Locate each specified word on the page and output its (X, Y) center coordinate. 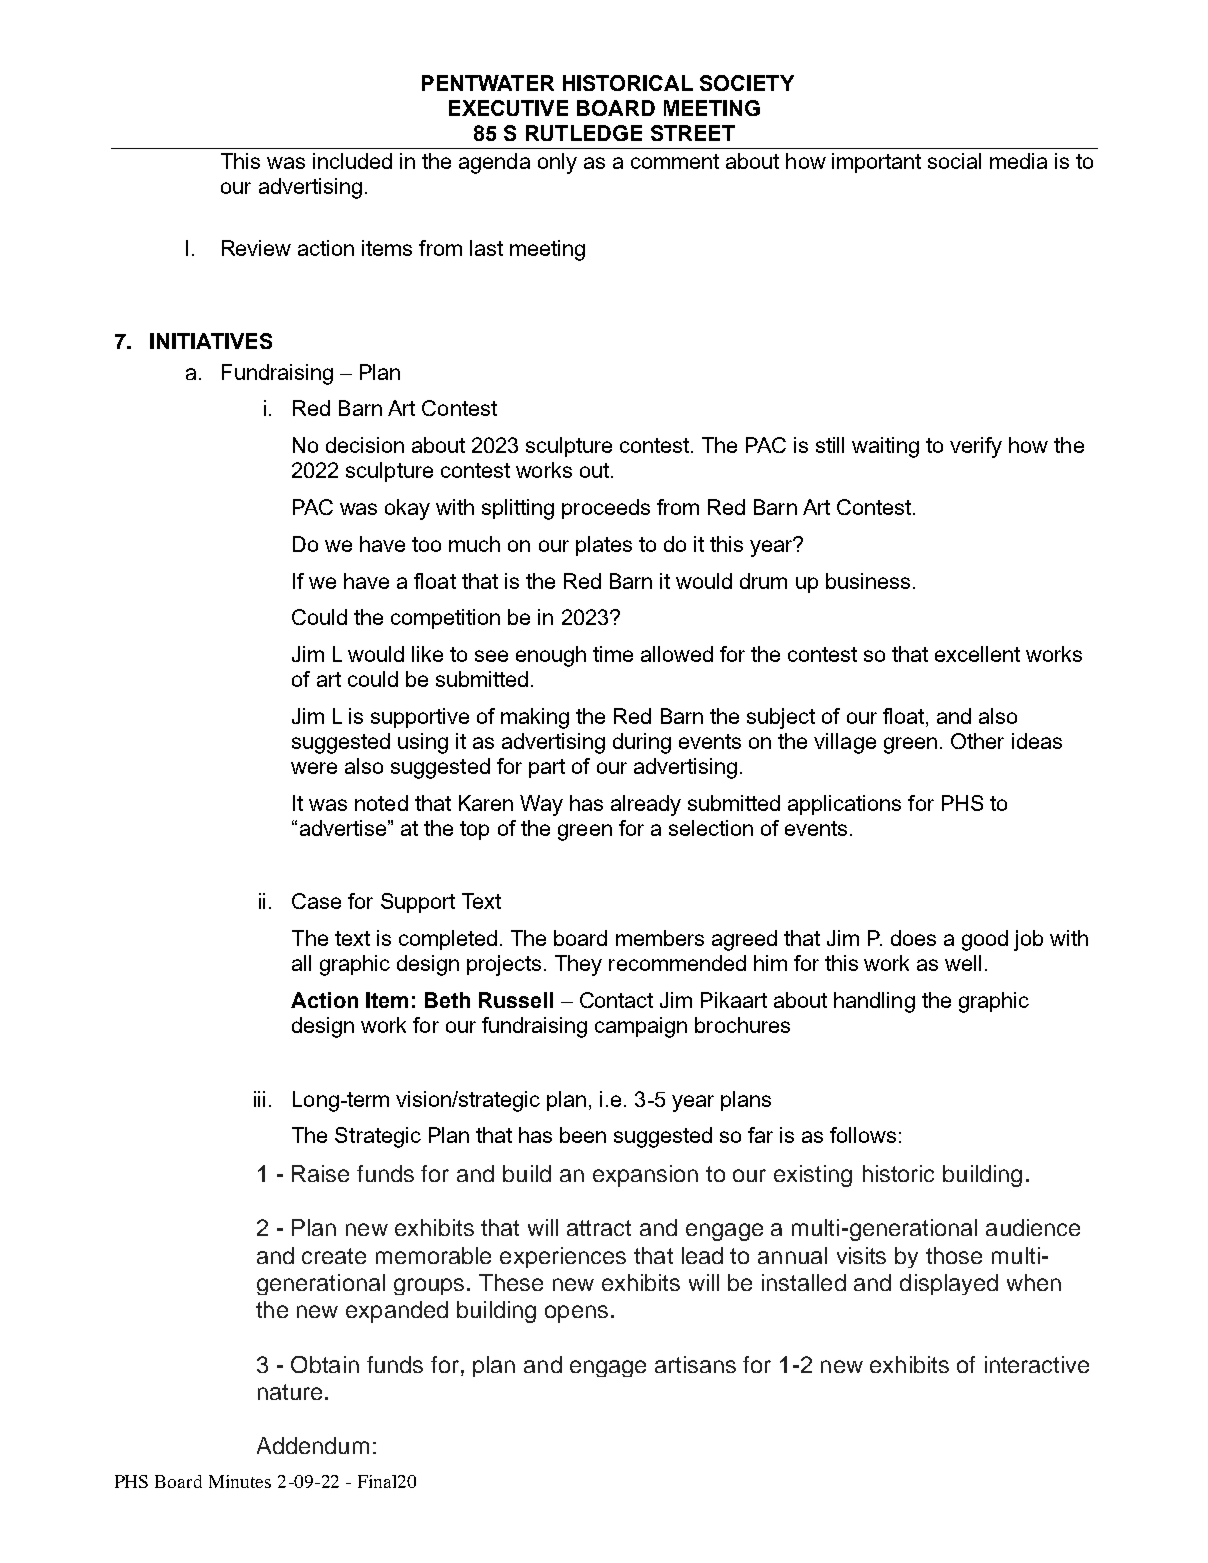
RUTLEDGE (584, 133)
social (954, 161)
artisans (695, 1364)
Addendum (313, 1445)
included (352, 161)
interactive (1037, 1364)
